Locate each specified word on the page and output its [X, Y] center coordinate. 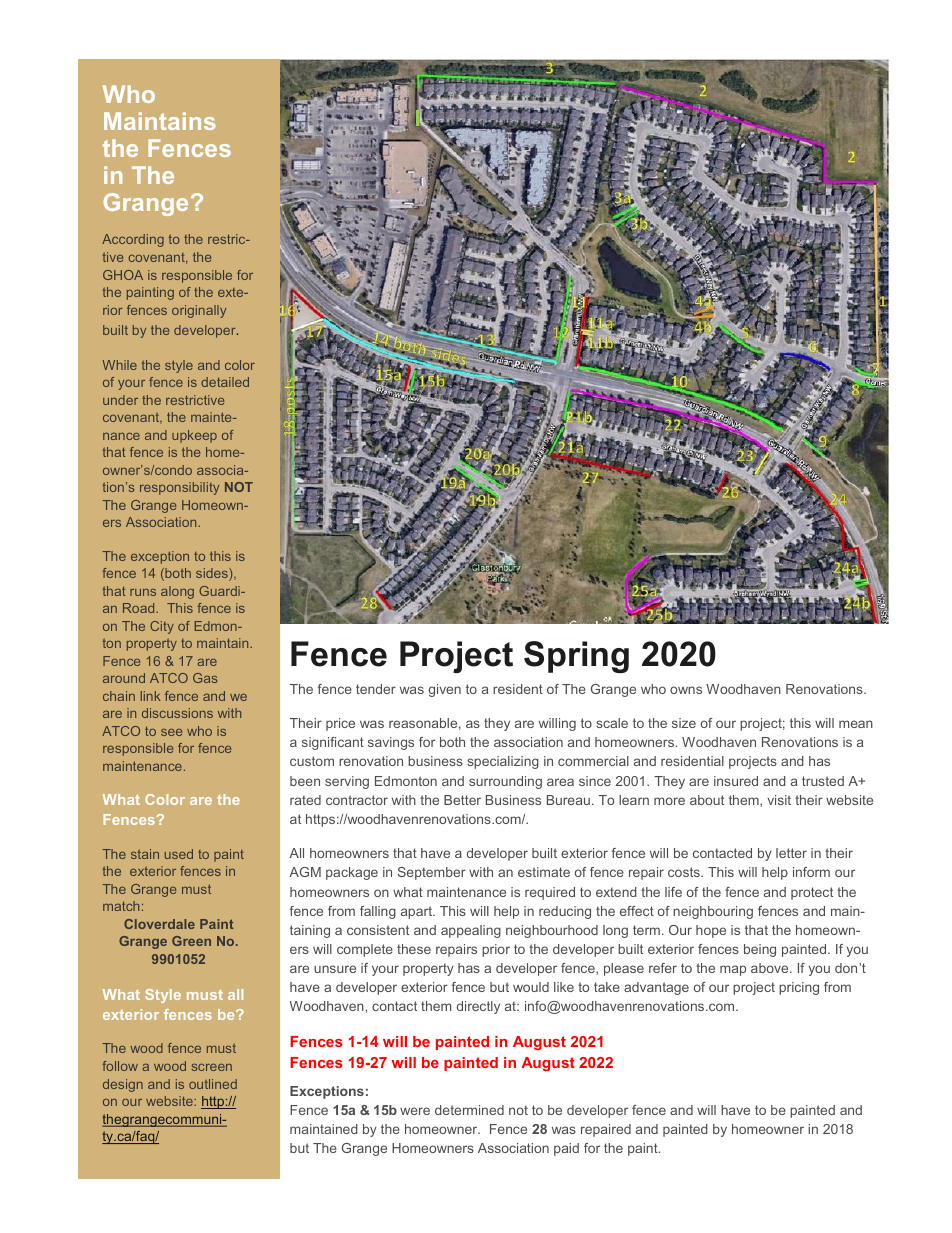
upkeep [194, 436]
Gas [205, 678]
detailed [225, 382]
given [445, 690]
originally [199, 311]
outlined [213, 1084]
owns [686, 690]
